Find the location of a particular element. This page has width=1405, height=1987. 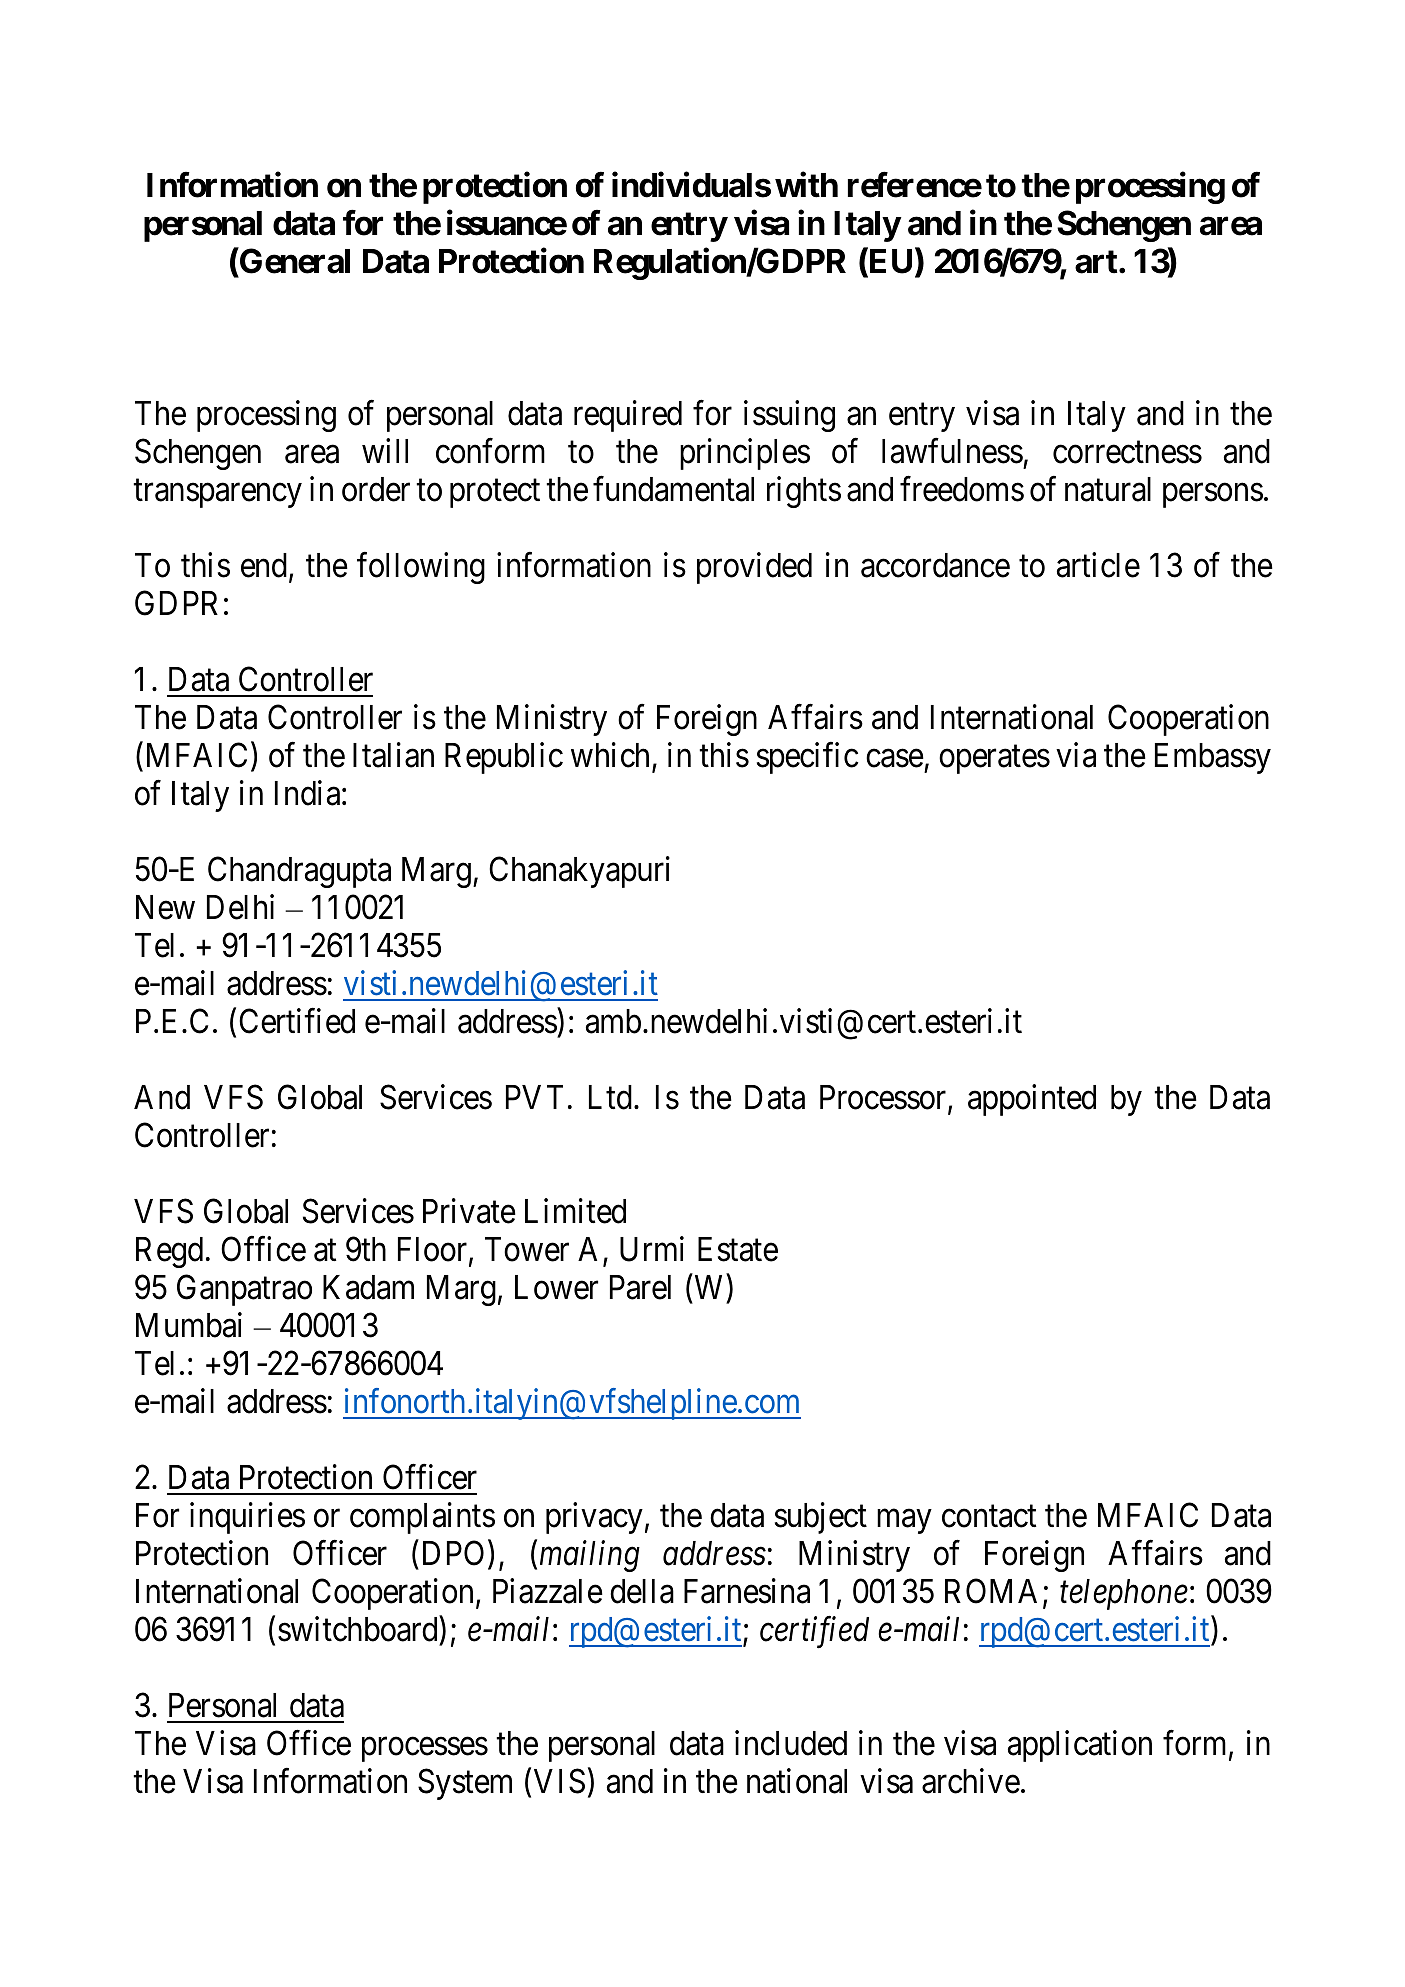

natural is located at coordinates (1108, 489).
